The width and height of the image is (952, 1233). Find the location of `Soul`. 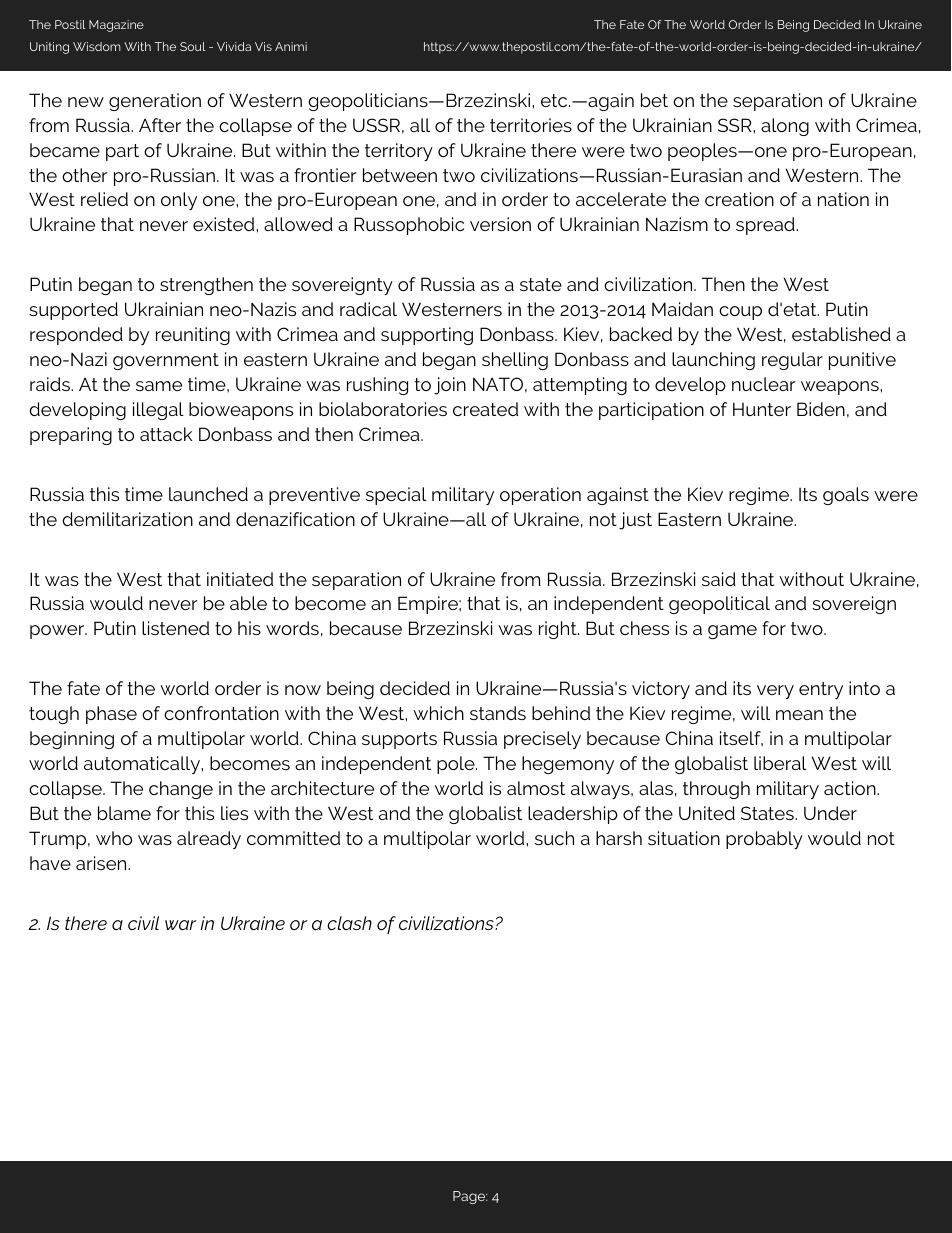

Soul is located at coordinates (193, 46).
